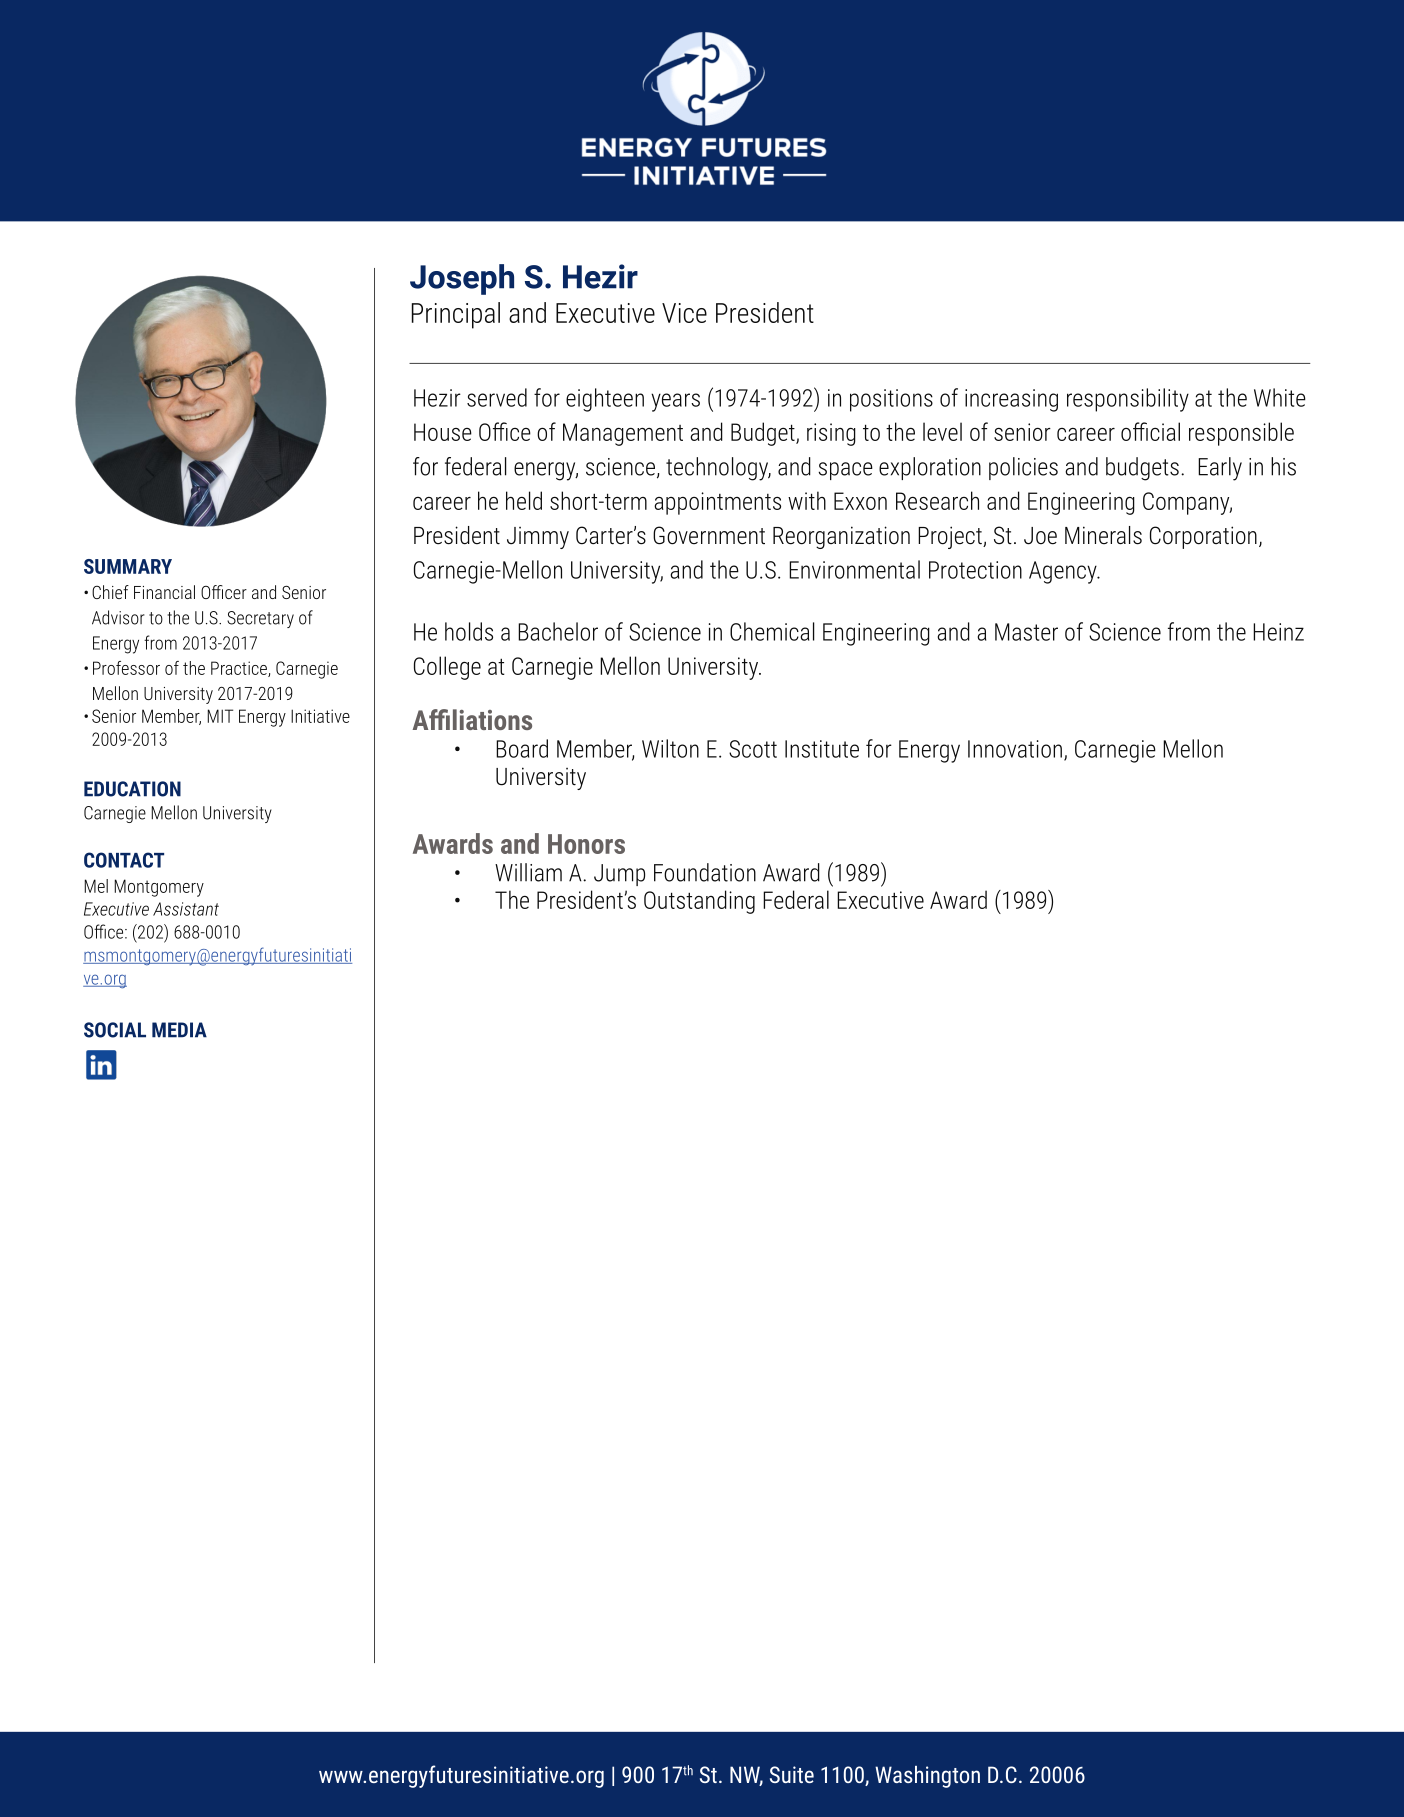 The height and width of the screenshot is (1817, 1404). I want to click on Principal, so click(456, 315).
